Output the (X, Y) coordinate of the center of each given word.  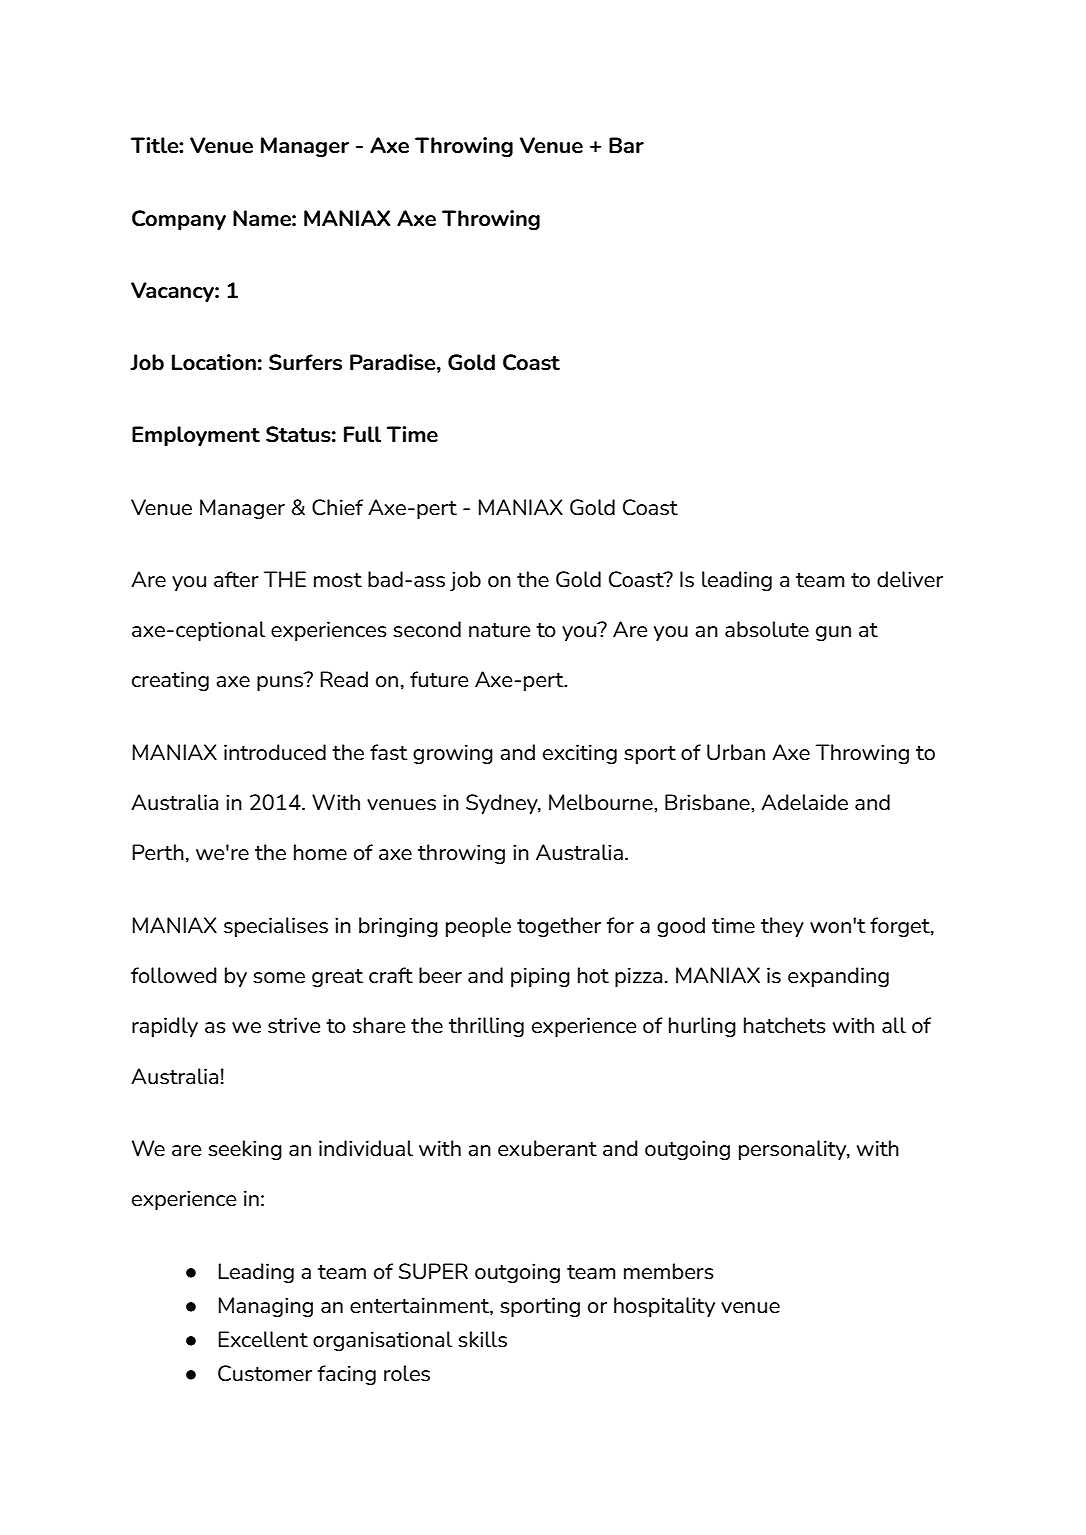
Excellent (263, 1339)
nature (499, 630)
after (236, 579)
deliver (910, 579)
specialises (276, 927)
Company (179, 220)
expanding (838, 977)
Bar (626, 145)
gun (833, 633)
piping (540, 977)
